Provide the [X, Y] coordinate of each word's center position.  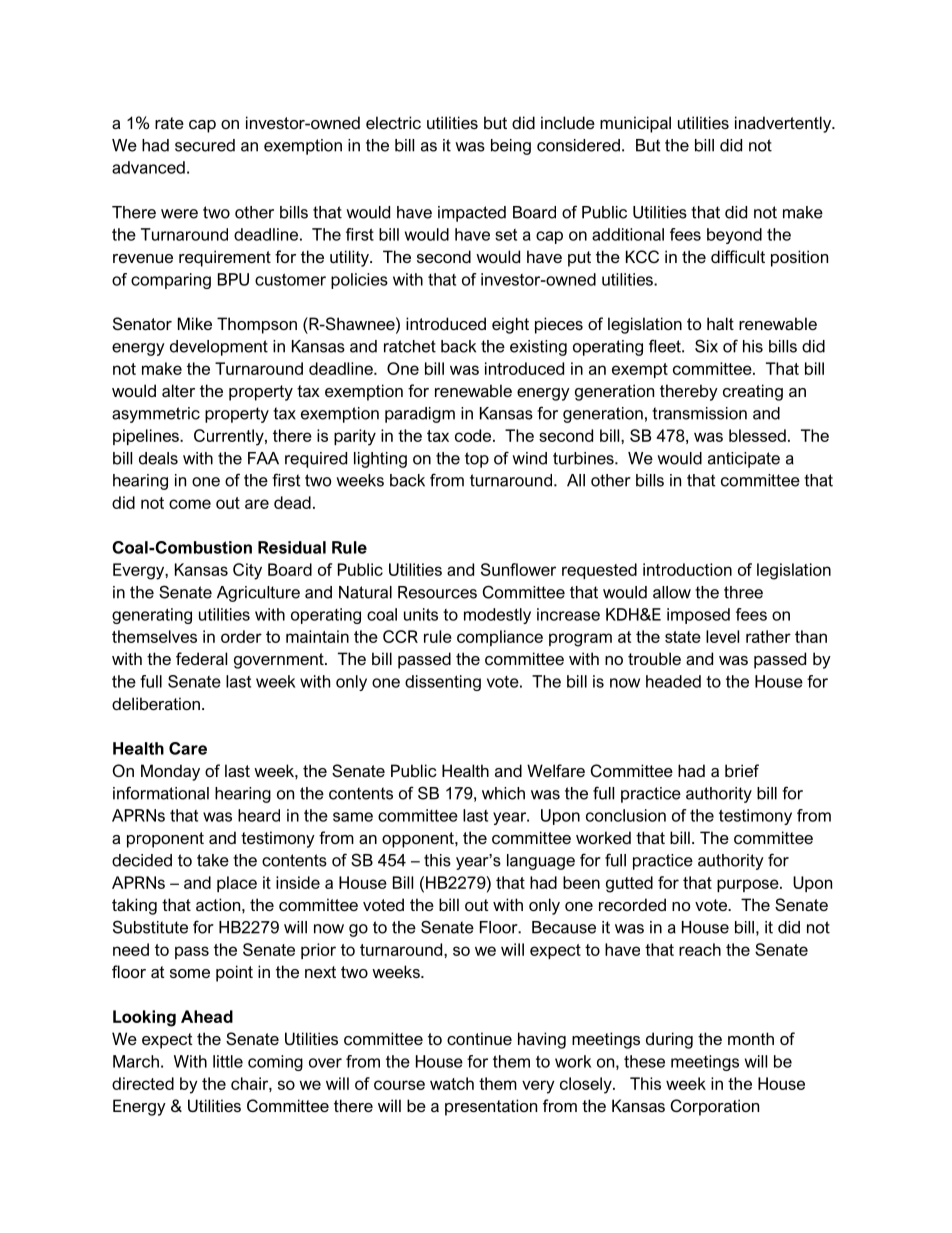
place [237, 884]
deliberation [156, 703]
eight [510, 325]
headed [673, 681]
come [190, 504]
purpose [749, 885]
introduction [687, 569]
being [511, 147]
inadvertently [784, 124]
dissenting [443, 683]
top [477, 460]
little [228, 1061]
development [219, 348]
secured [205, 145]
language [541, 862]
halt [720, 323]
